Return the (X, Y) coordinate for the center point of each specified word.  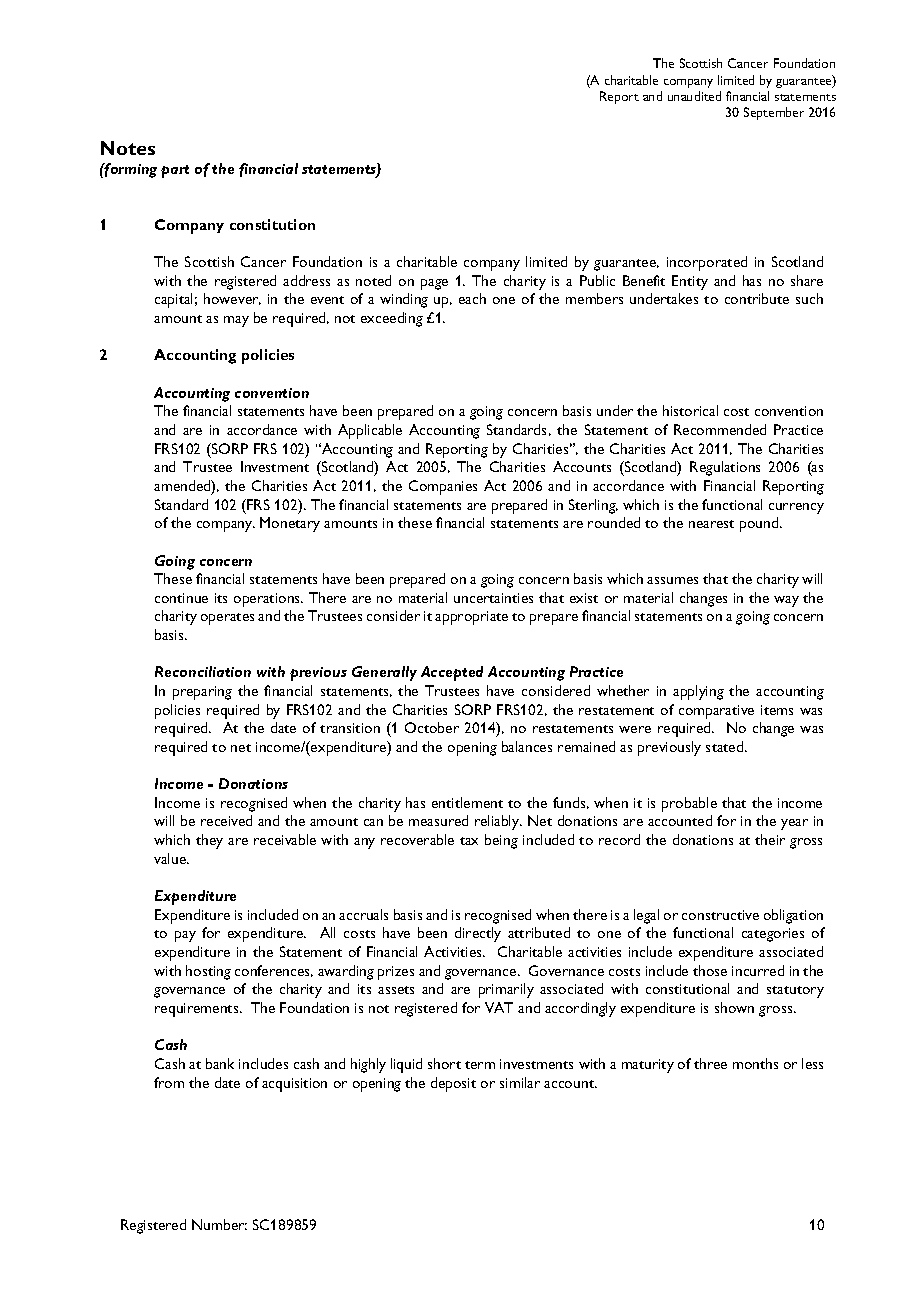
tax (469, 841)
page (434, 284)
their (770, 839)
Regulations (725, 468)
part (175, 171)
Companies (443, 487)
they (209, 841)
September (774, 113)
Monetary (290, 524)
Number (219, 1224)
